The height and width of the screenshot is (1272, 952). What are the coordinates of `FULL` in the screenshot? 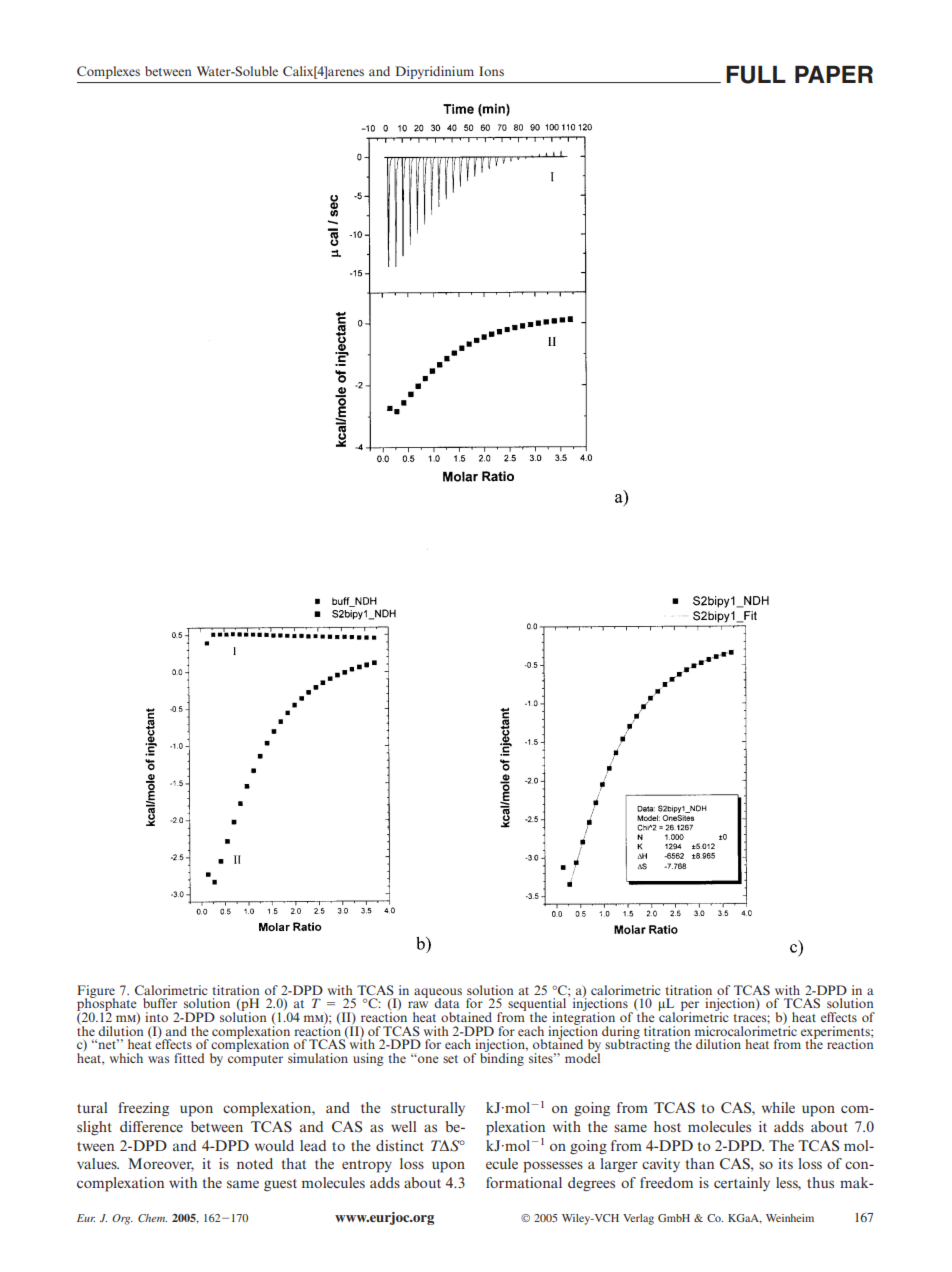 It's located at (756, 75).
